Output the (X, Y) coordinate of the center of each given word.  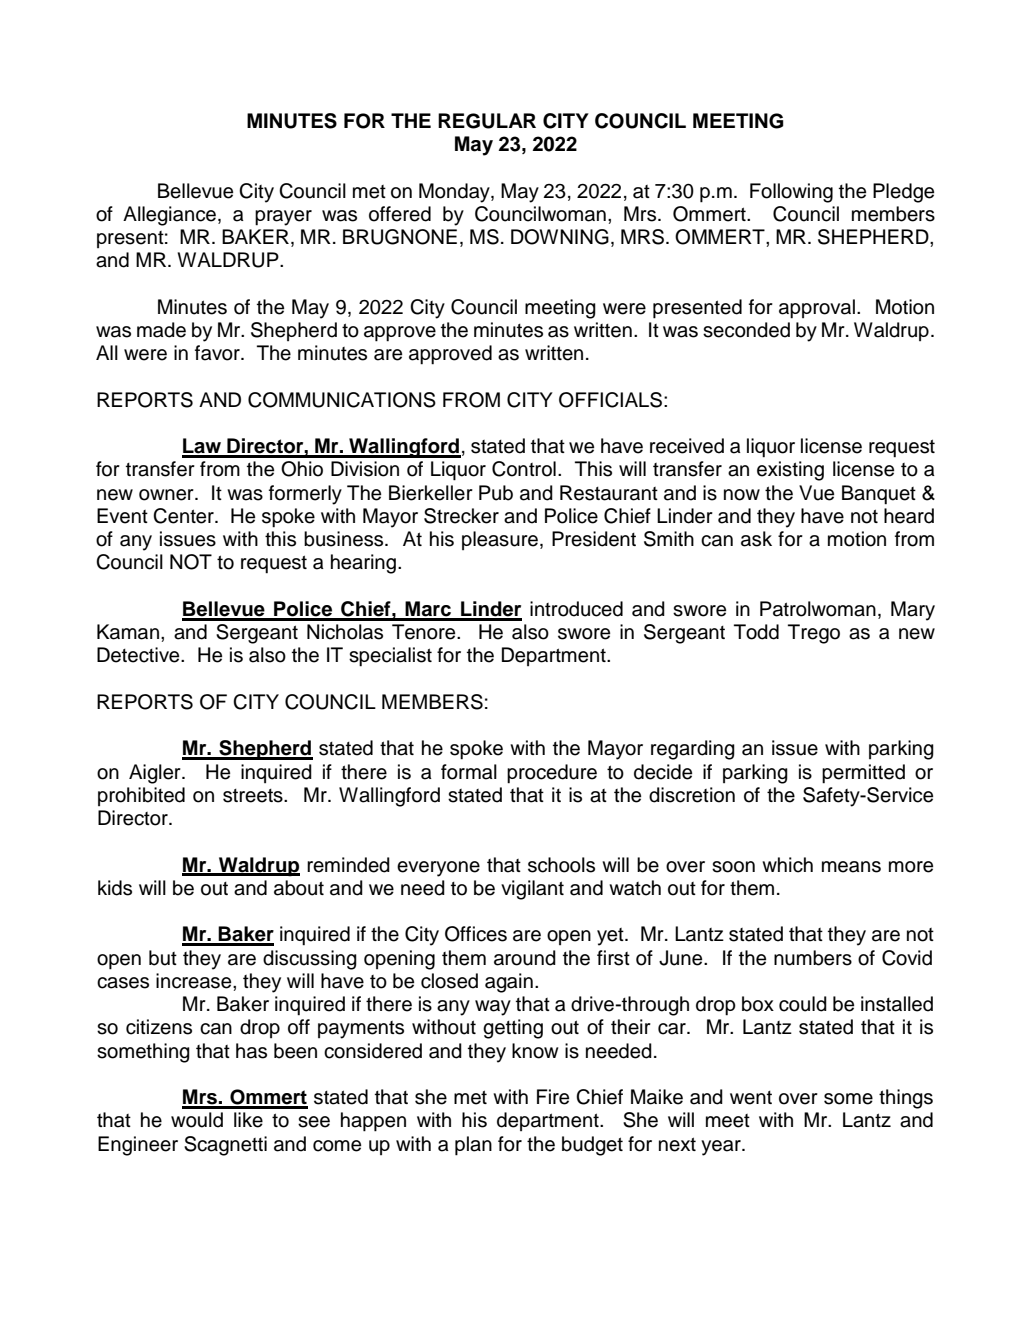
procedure (552, 774)
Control (524, 469)
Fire (553, 1097)
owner (167, 495)
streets (254, 796)
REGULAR (487, 121)
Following (791, 193)
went (751, 1098)
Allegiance (169, 216)
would (197, 1120)
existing (790, 471)
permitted (863, 774)
